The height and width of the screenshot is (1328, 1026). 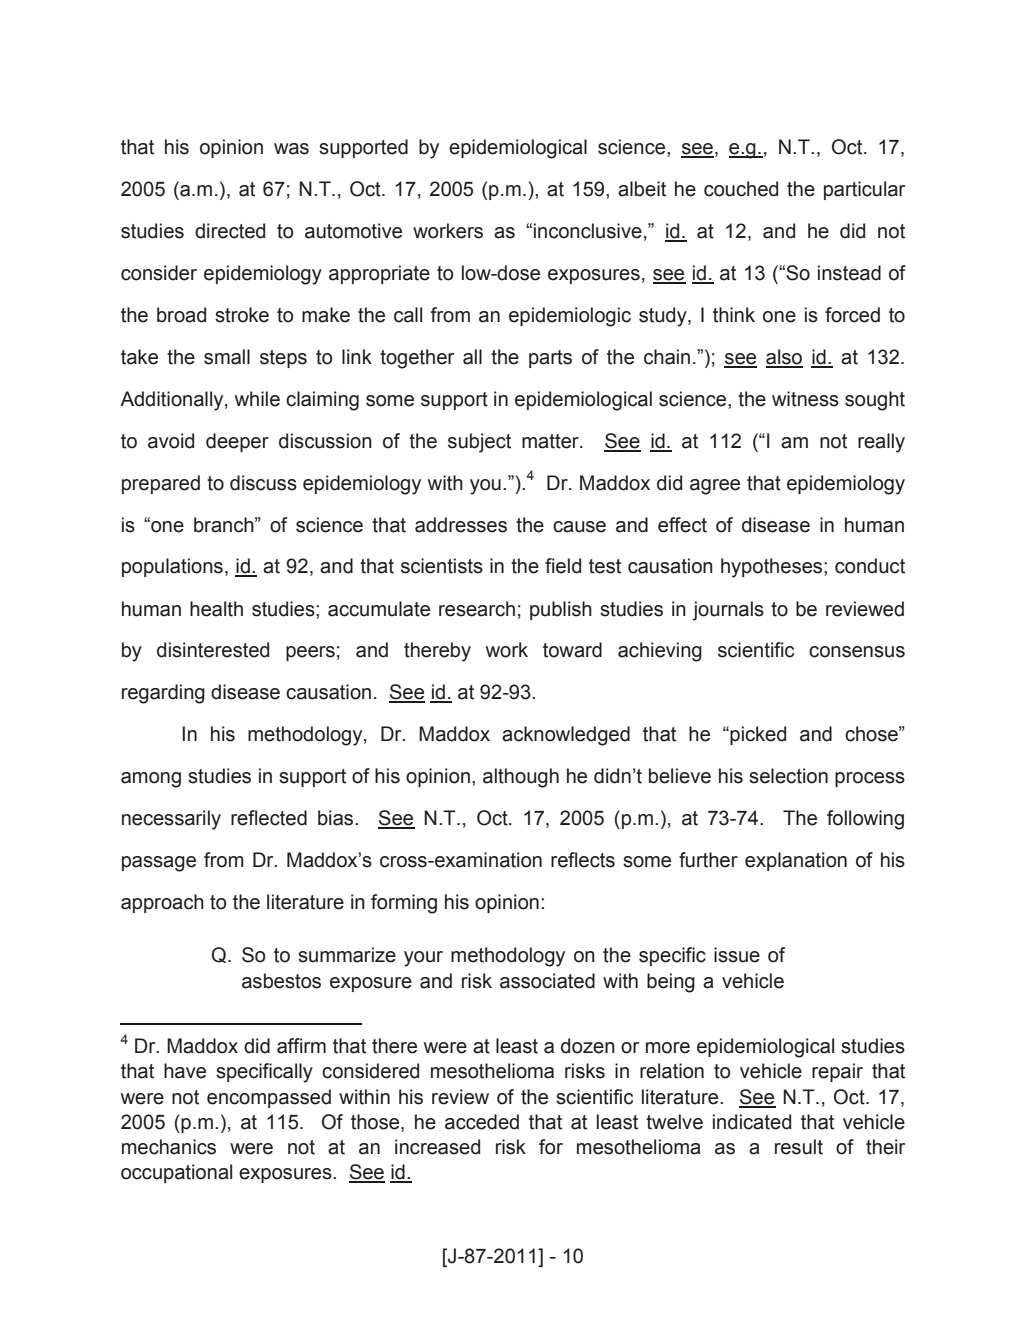 I want to click on explanation, so click(x=796, y=861).
